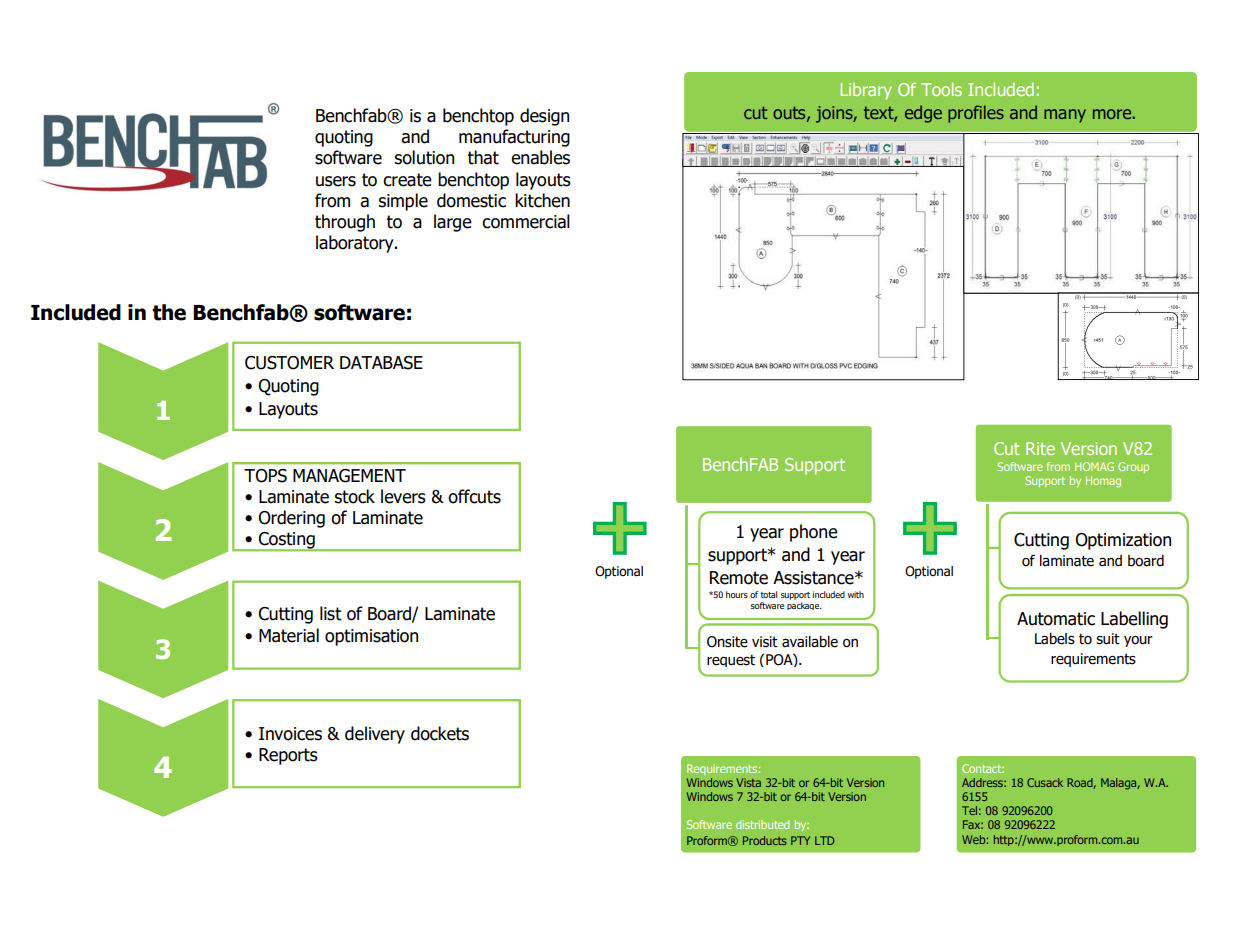 The image size is (1233, 952). What do you see at coordinates (1040, 448) in the page?
I see `Rite` at bounding box center [1040, 448].
